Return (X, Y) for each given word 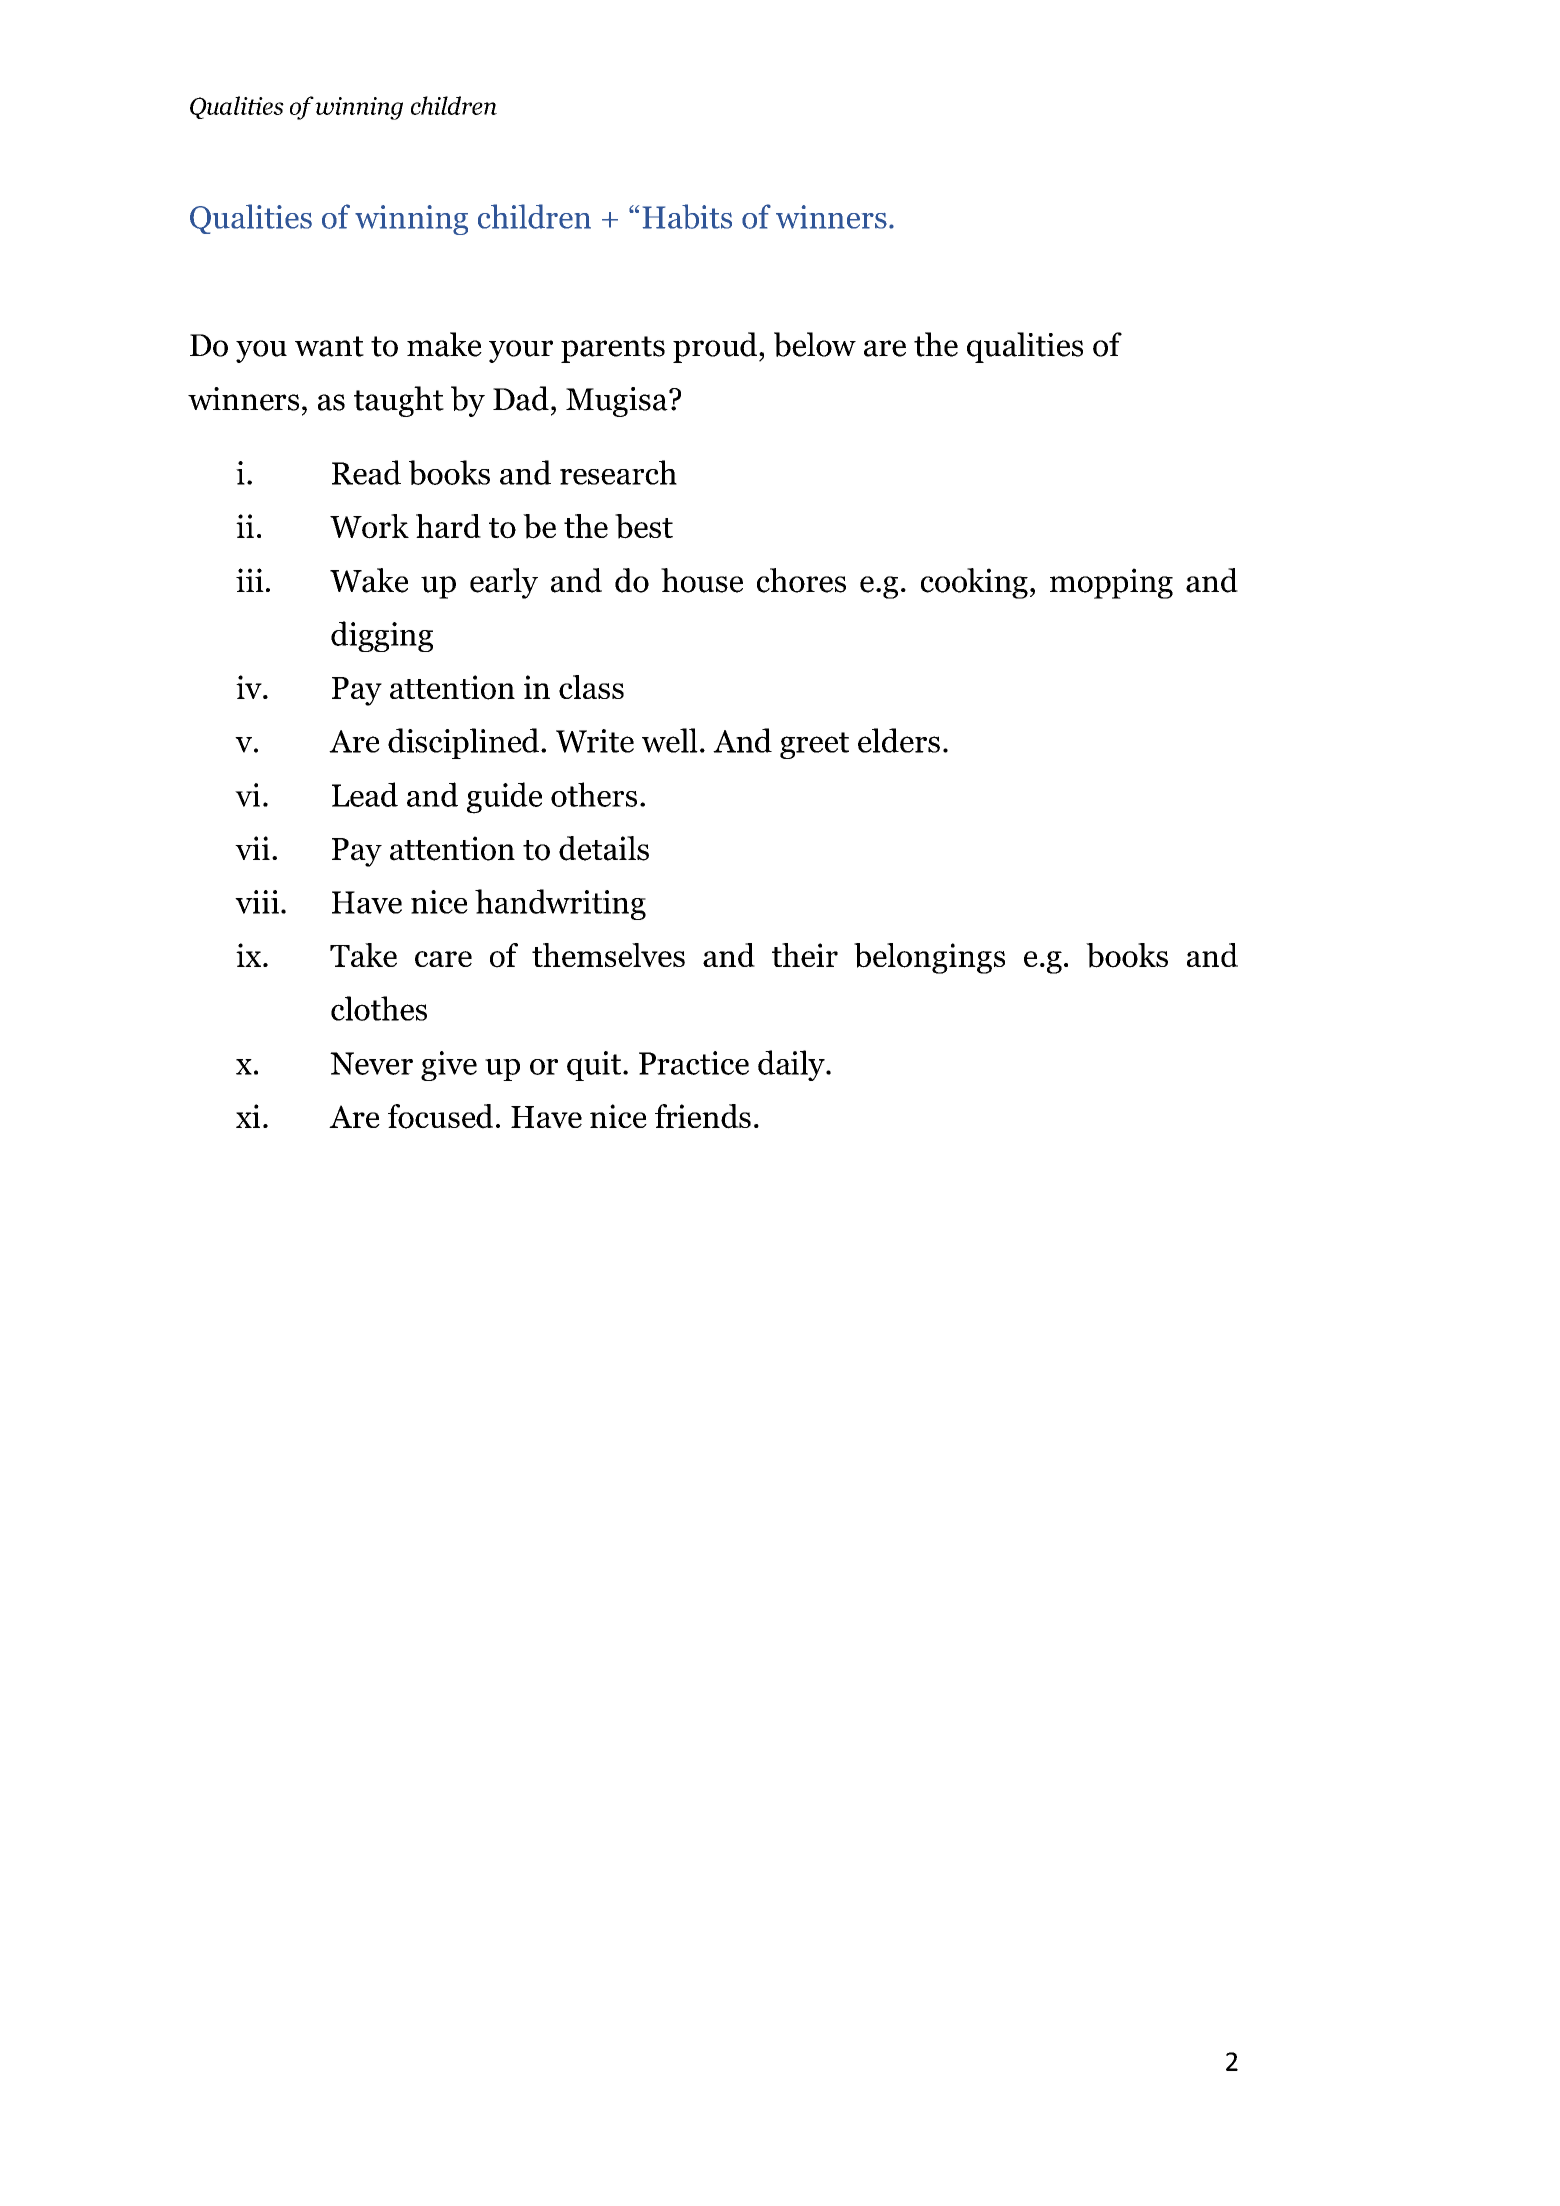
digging (382, 636)
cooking (974, 583)
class (591, 687)
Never (371, 1063)
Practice (694, 1063)
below (815, 344)
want (329, 346)
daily (792, 1065)
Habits (687, 216)
